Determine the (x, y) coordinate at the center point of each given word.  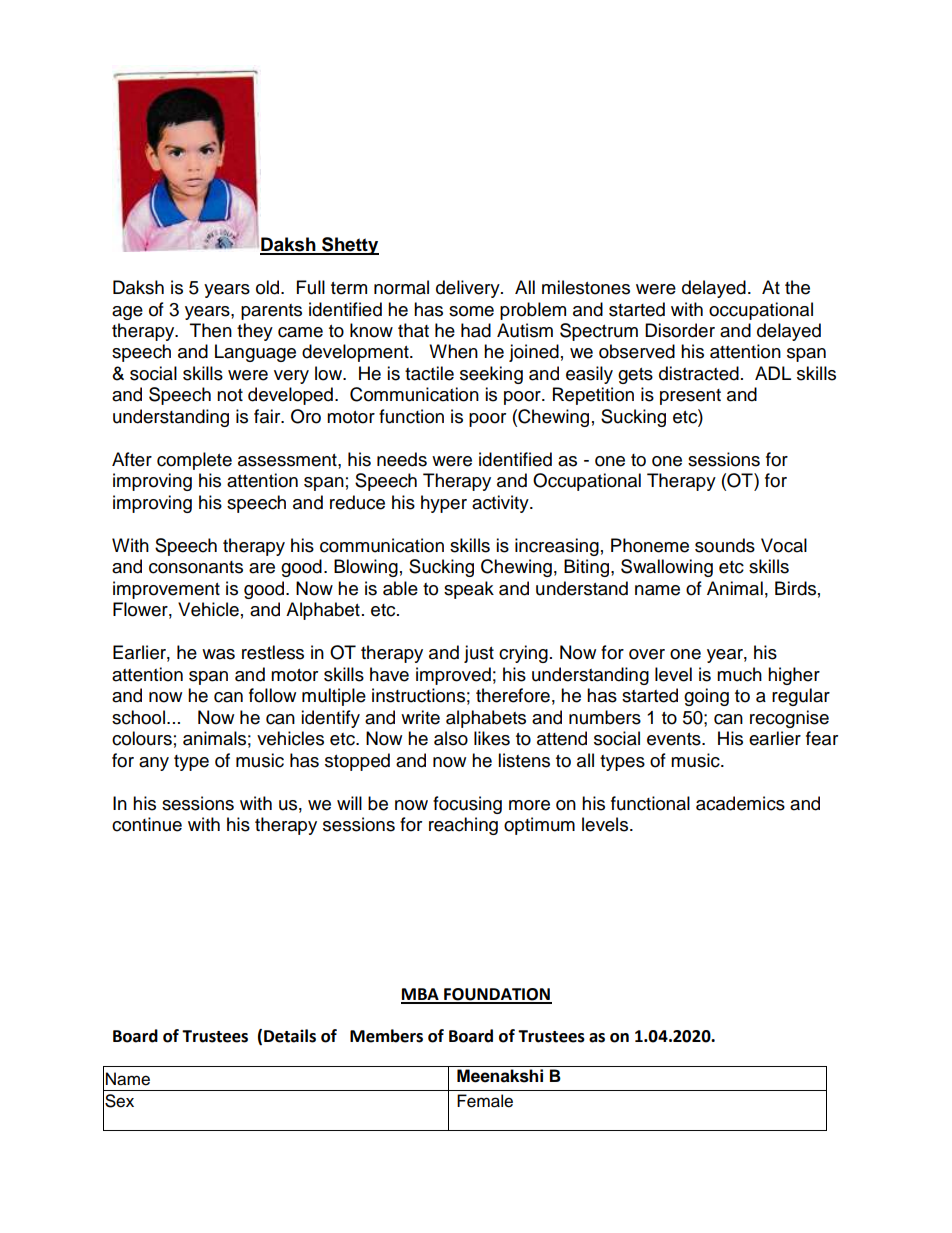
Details (290, 1036)
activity (501, 504)
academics (740, 803)
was (218, 654)
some (471, 311)
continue (147, 824)
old (267, 287)
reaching (463, 826)
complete (194, 461)
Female (485, 1101)
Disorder (680, 330)
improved (453, 676)
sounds (725, 545)
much (739, 674)
